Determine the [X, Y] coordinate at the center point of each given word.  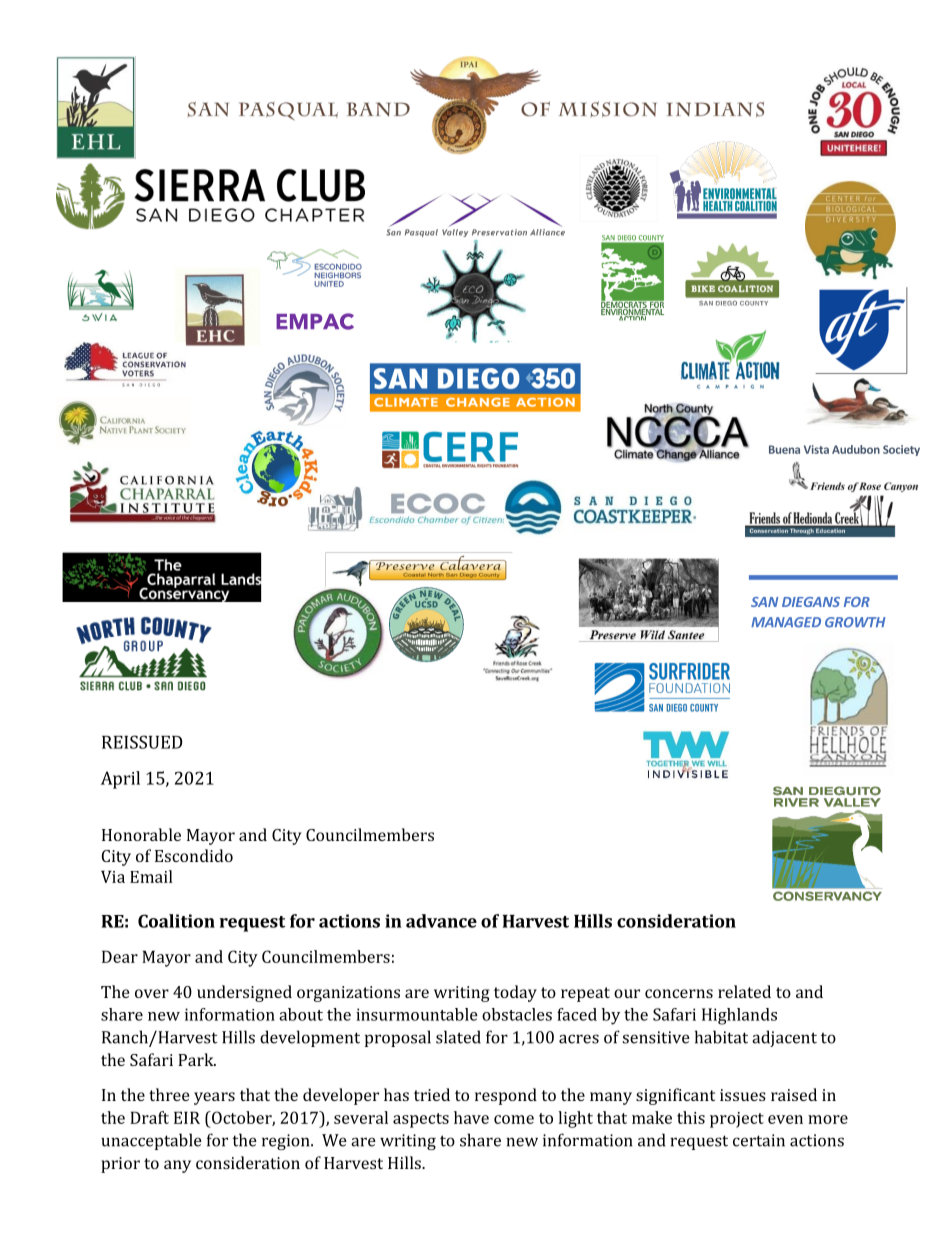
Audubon [856, 449]
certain [759, 1140]
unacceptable [151, 1141]
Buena [784, 449]
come [514, 1119]
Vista [816, 449]
